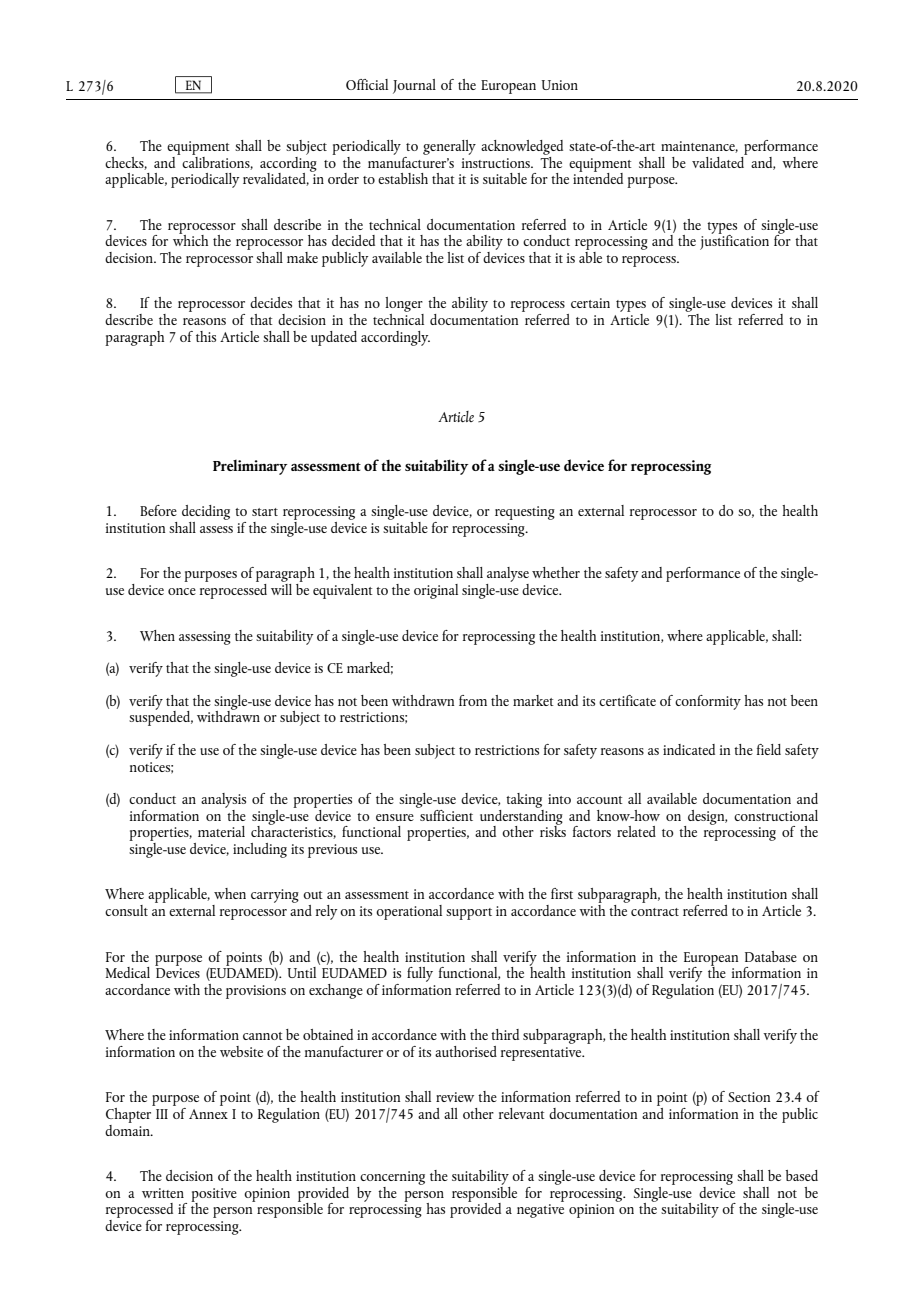  What do you see at coordinates (708, 702) in the screenshot?
I see `conformity` at bounding box center [708, 702].
